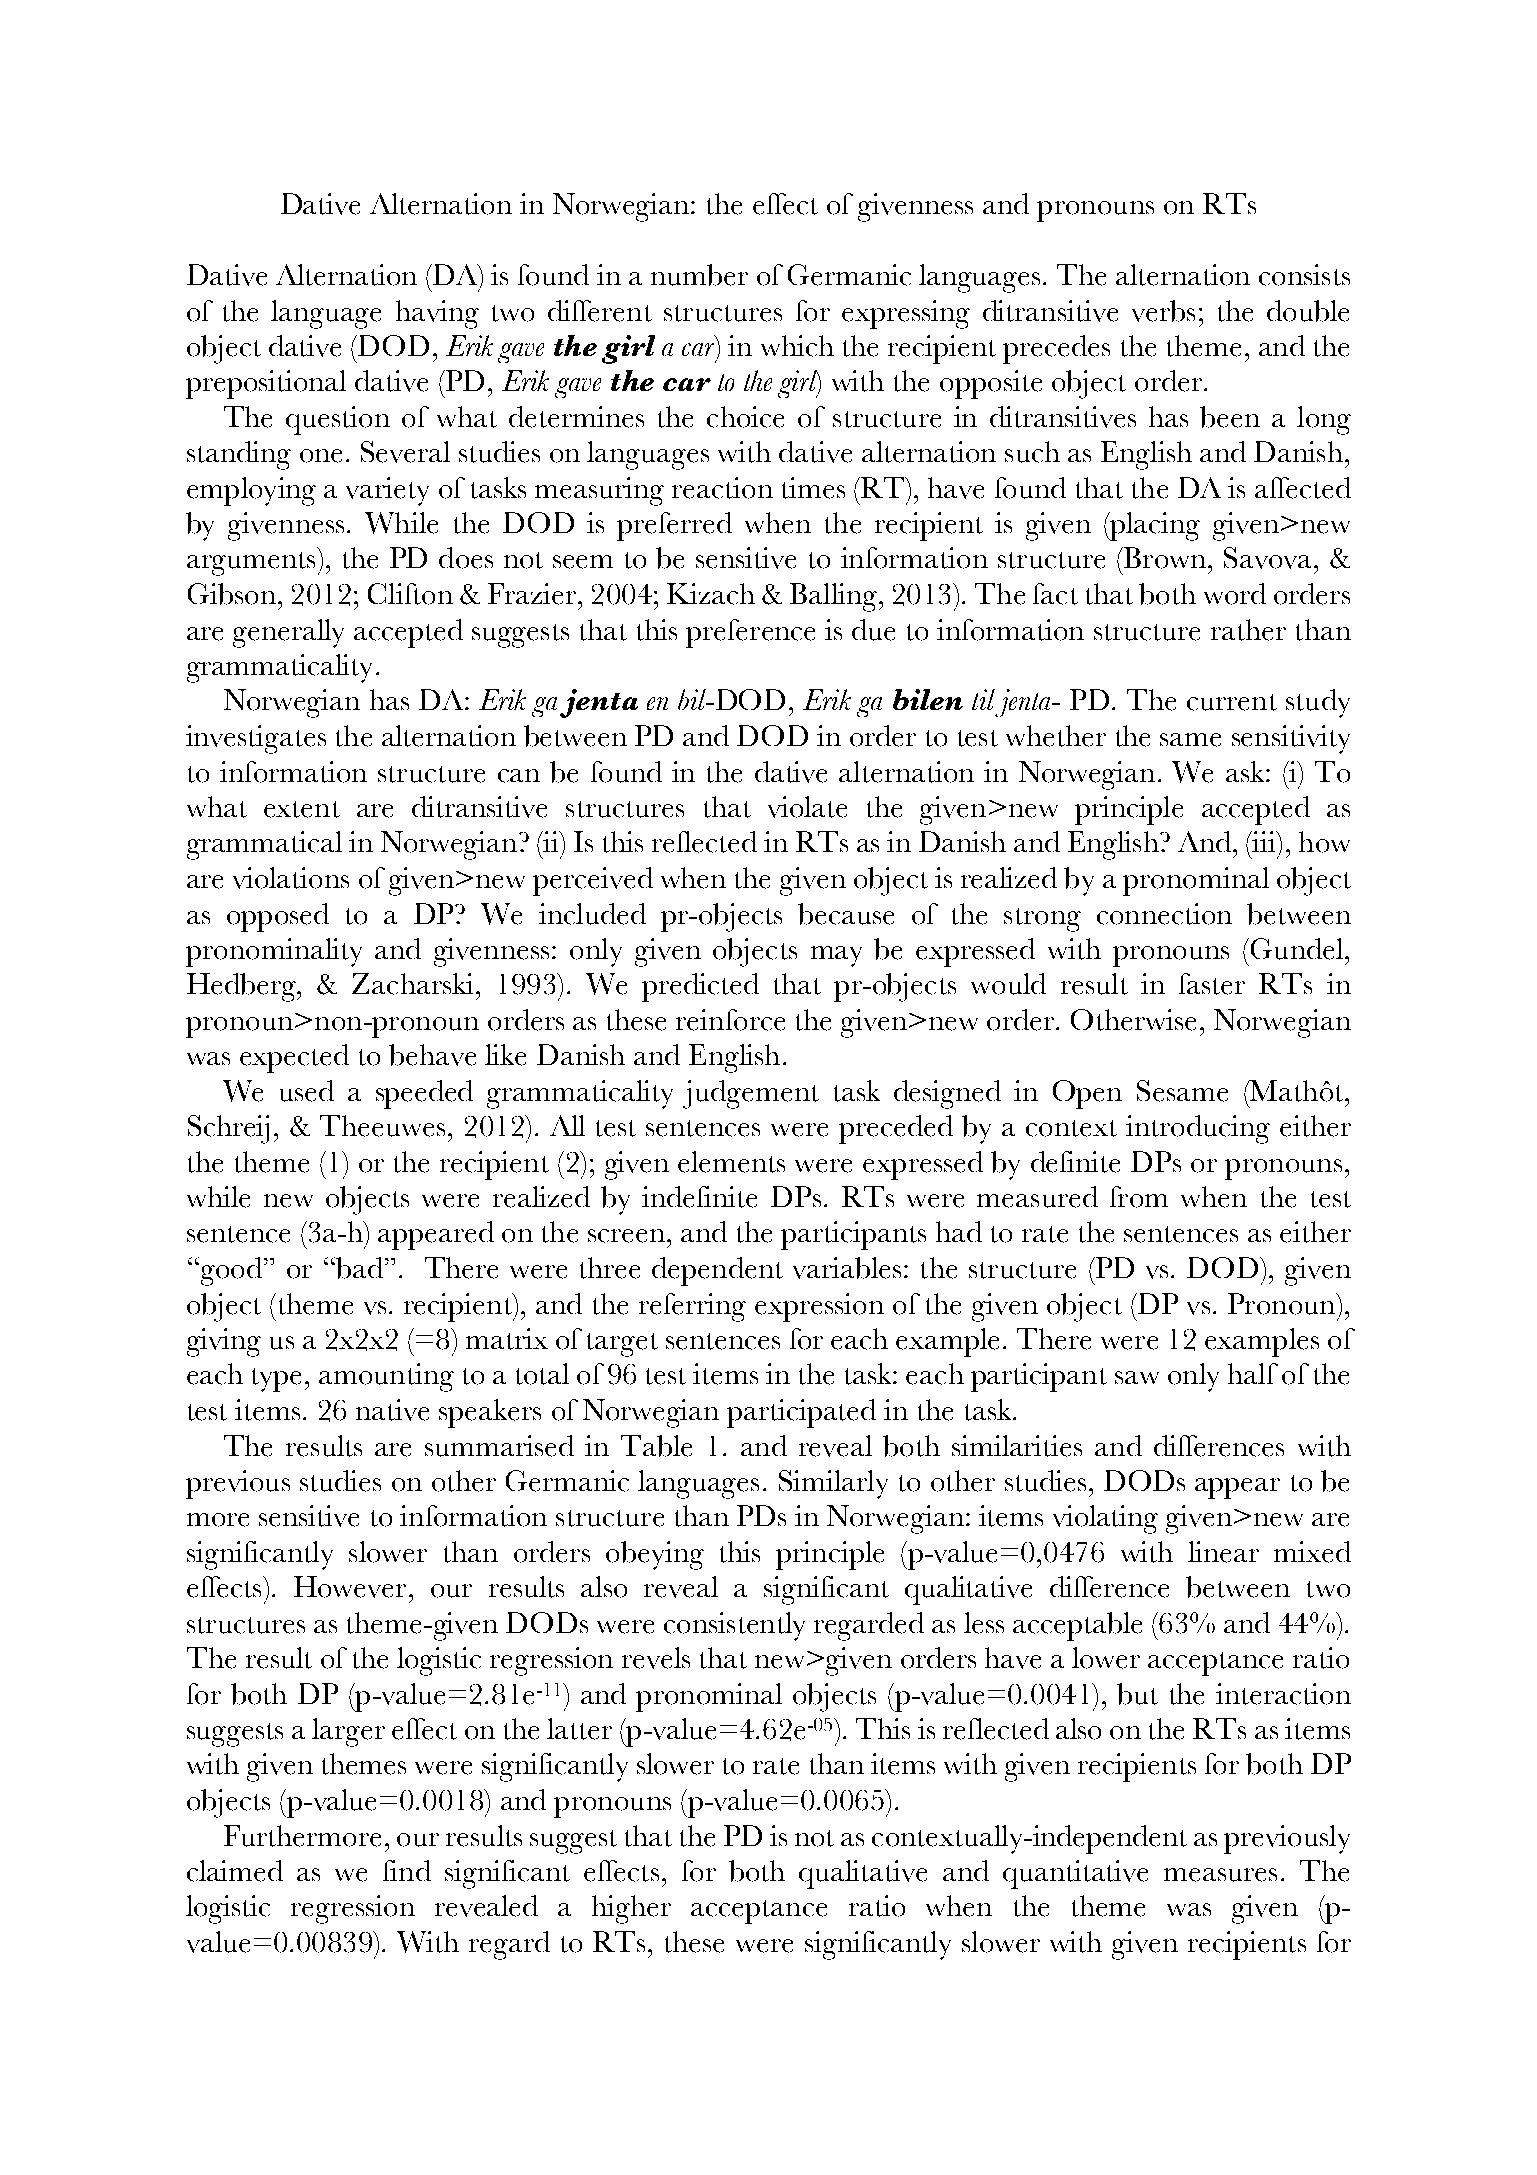 The width and height of the document is (1537, 2175). I want to click on used, so click(307, 1091).
